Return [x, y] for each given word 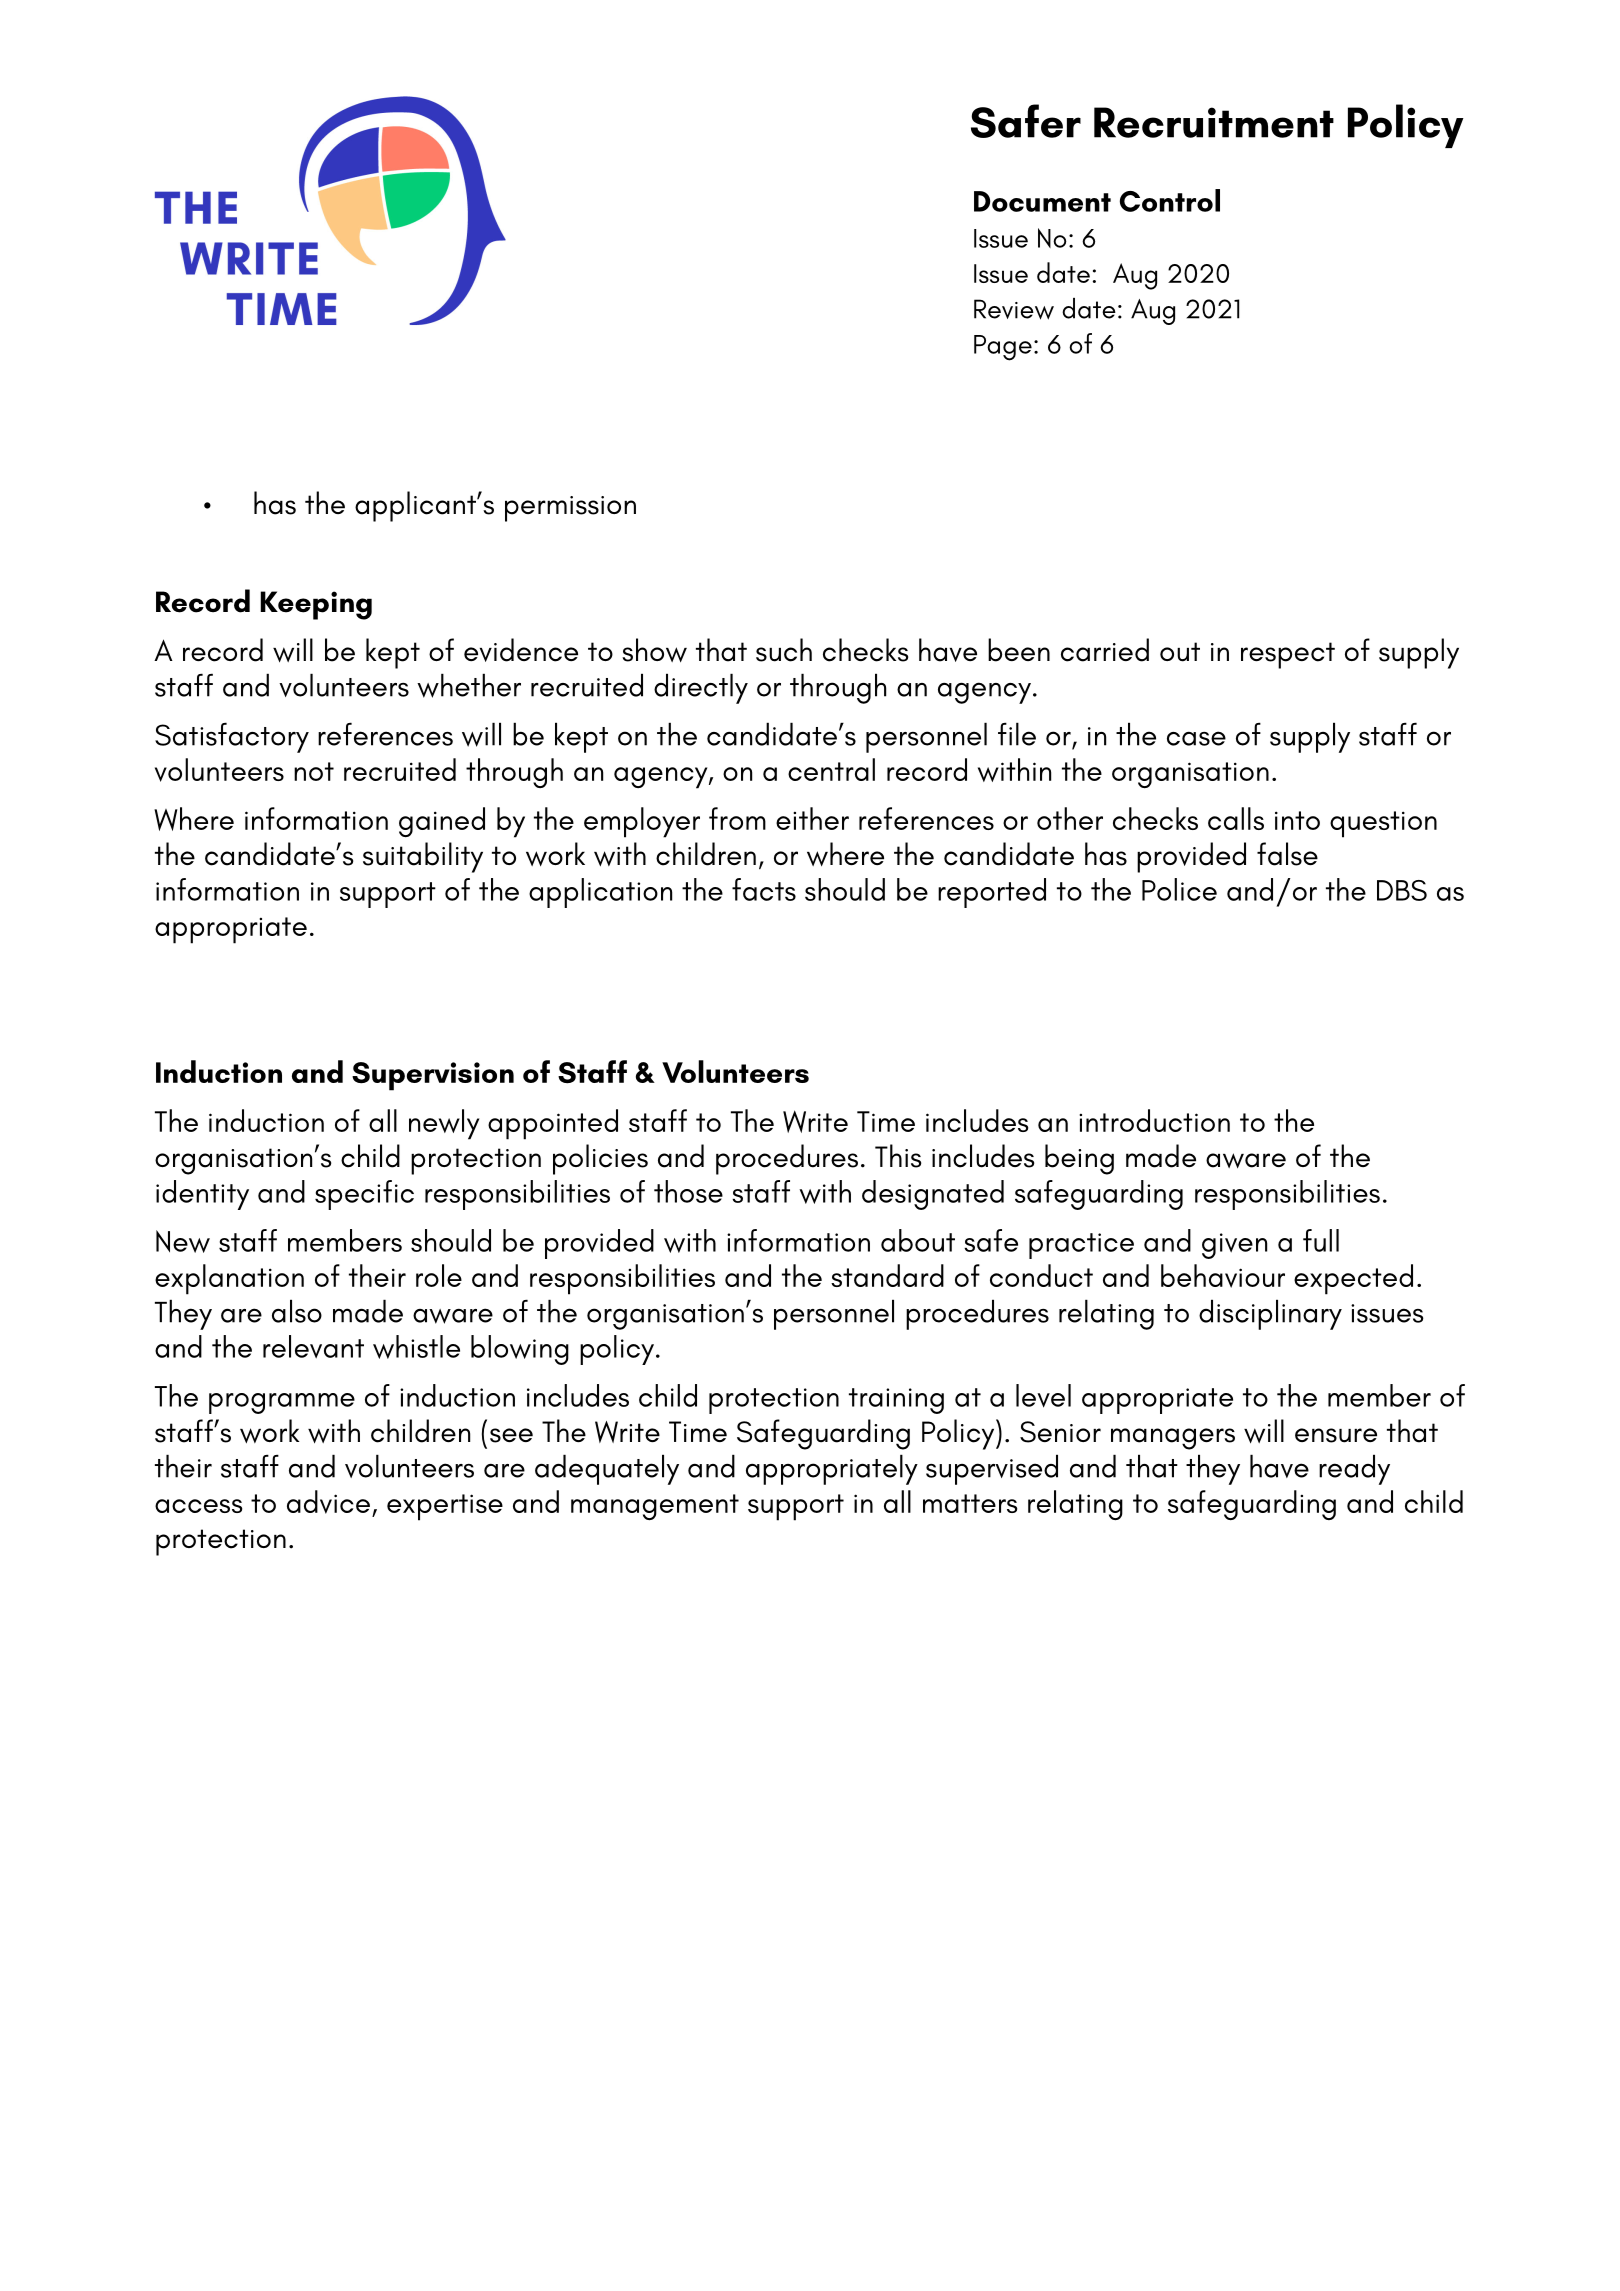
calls [1236, 818]
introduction [1154, 1120]
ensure [1336, 1435]
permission [570, 509]
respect [1288, 655]
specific [364, 1195]
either [812, 818]
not [314, 771]
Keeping [316, 605]
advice [328, 1502]
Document [1042, 201]
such [784, 650]
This [898, 1156]
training [896, 1401]
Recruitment [1214, 122]
